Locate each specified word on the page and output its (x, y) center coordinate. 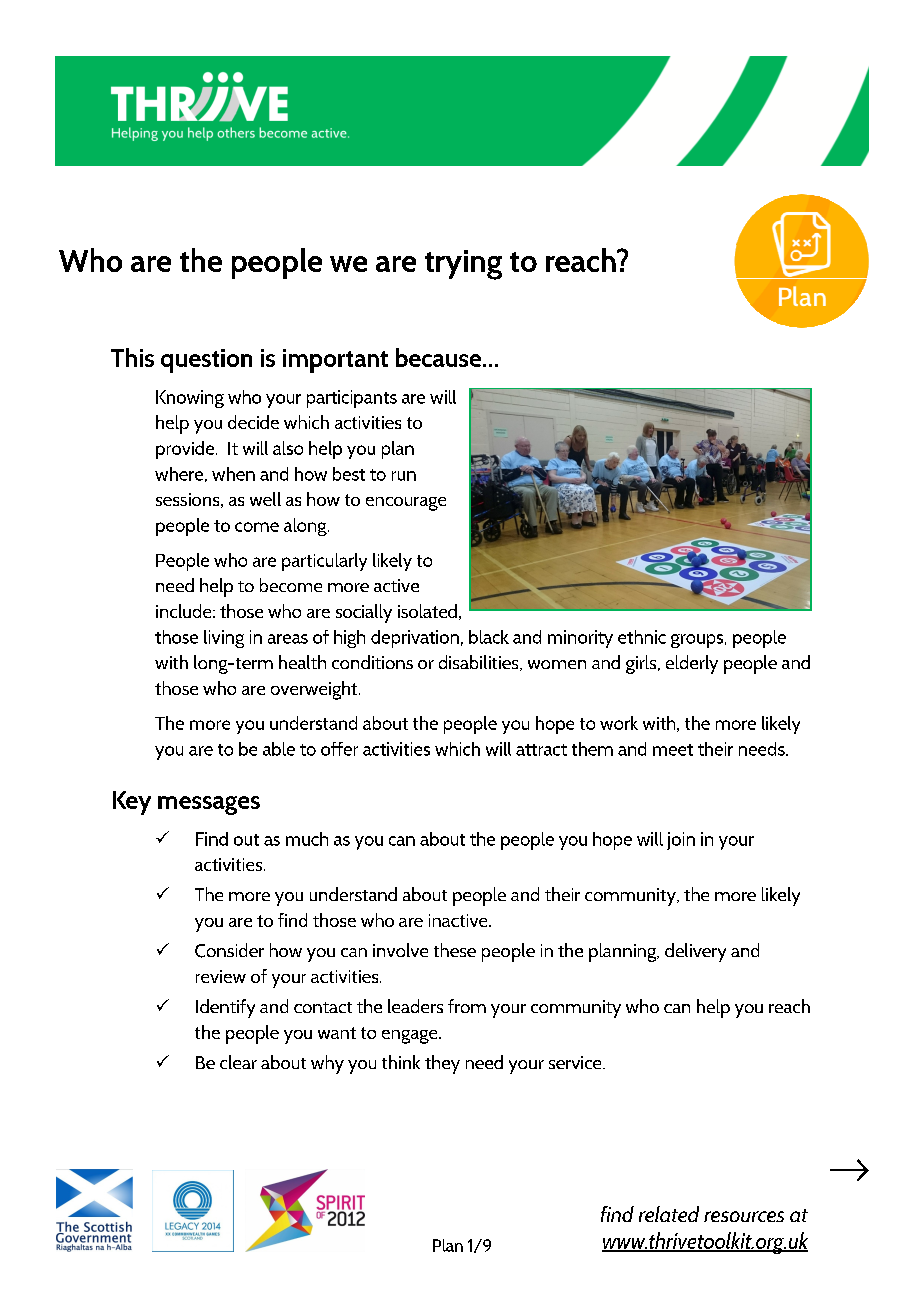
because (440, 357)
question (206, 361)
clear (238, 1062)
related (669, 1214)
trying (463, 265)
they (442, 1064)
